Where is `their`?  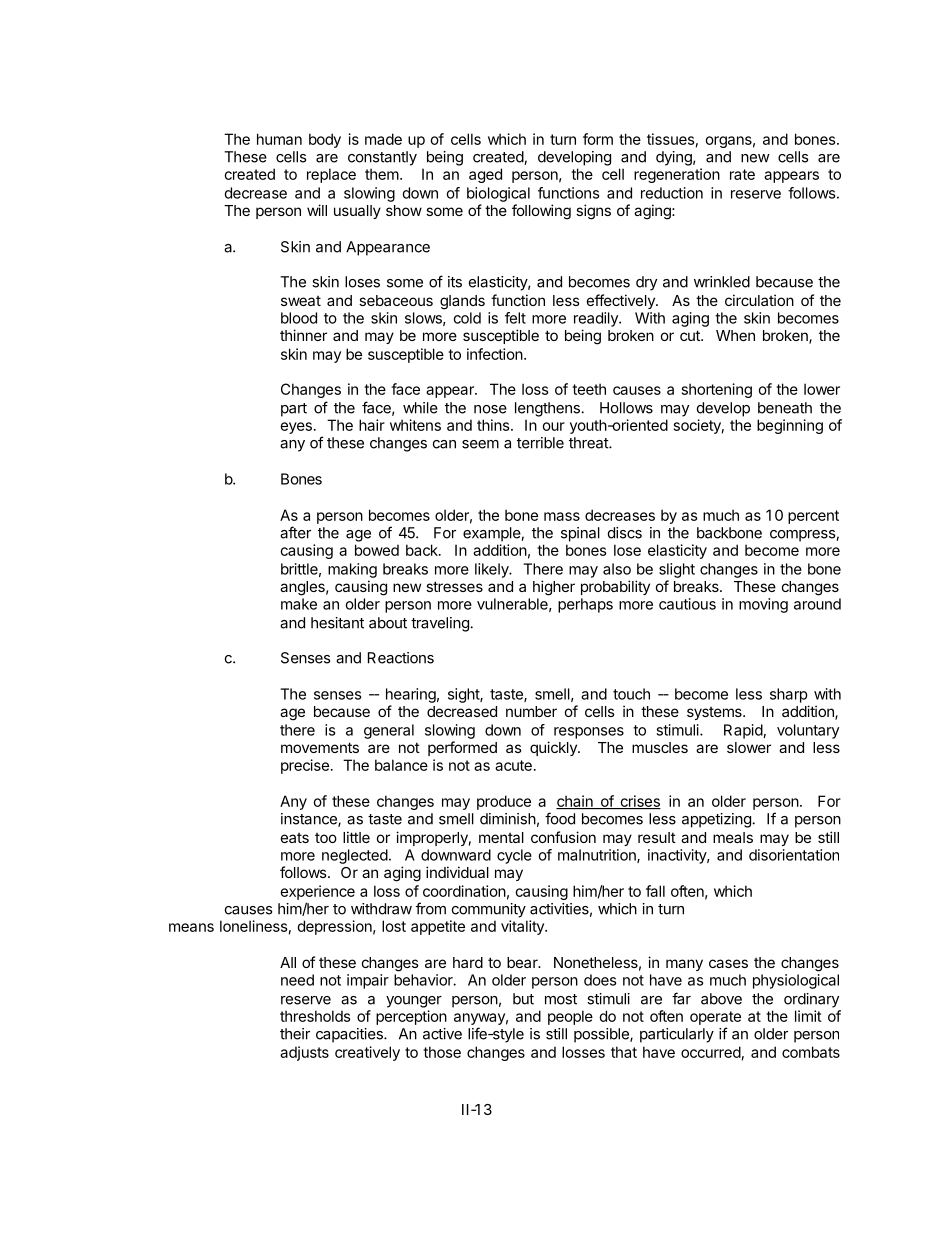
their is located at coordinates (295, 1034).
